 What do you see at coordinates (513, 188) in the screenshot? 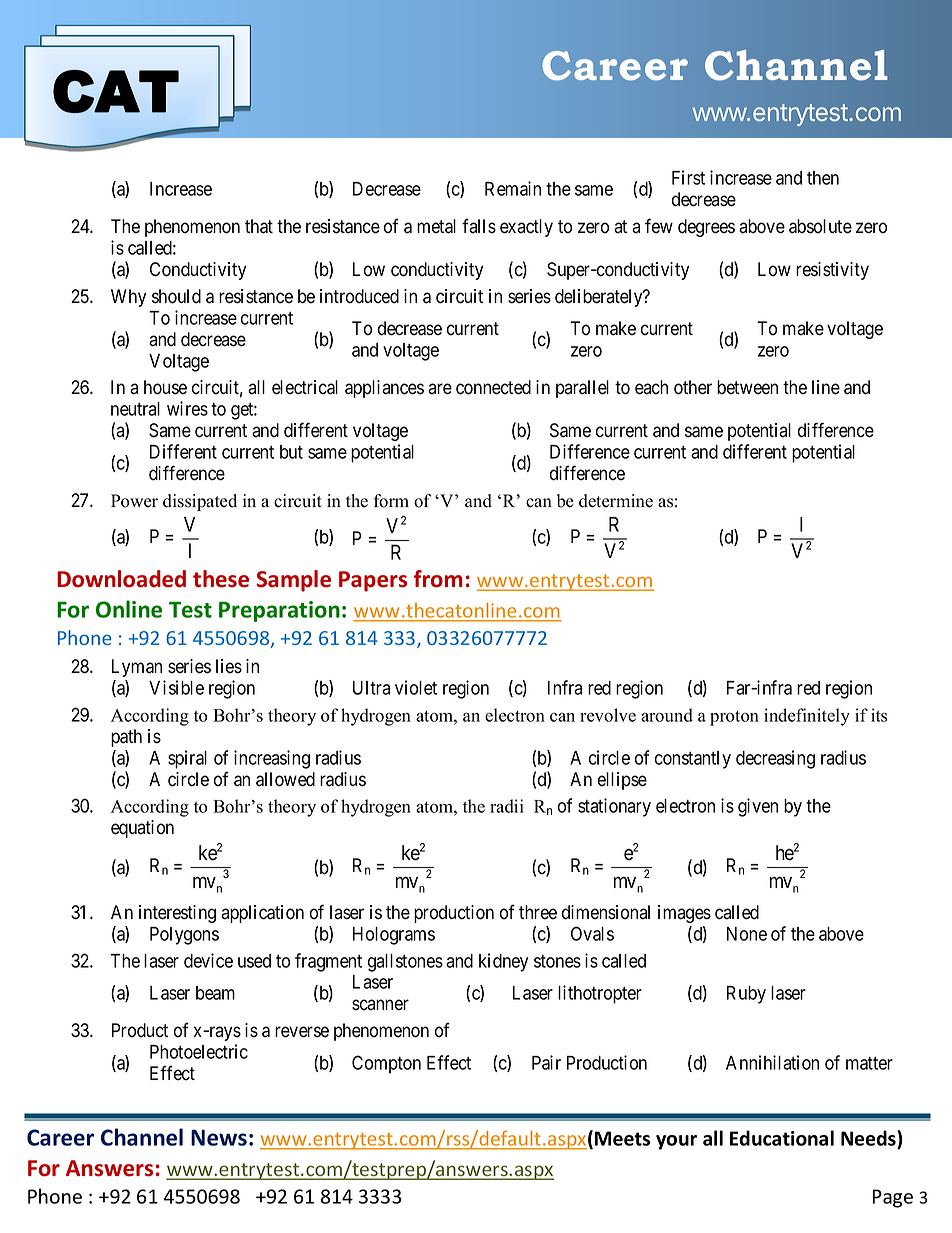
I see `Remain` at bounding box center [513, 188].
